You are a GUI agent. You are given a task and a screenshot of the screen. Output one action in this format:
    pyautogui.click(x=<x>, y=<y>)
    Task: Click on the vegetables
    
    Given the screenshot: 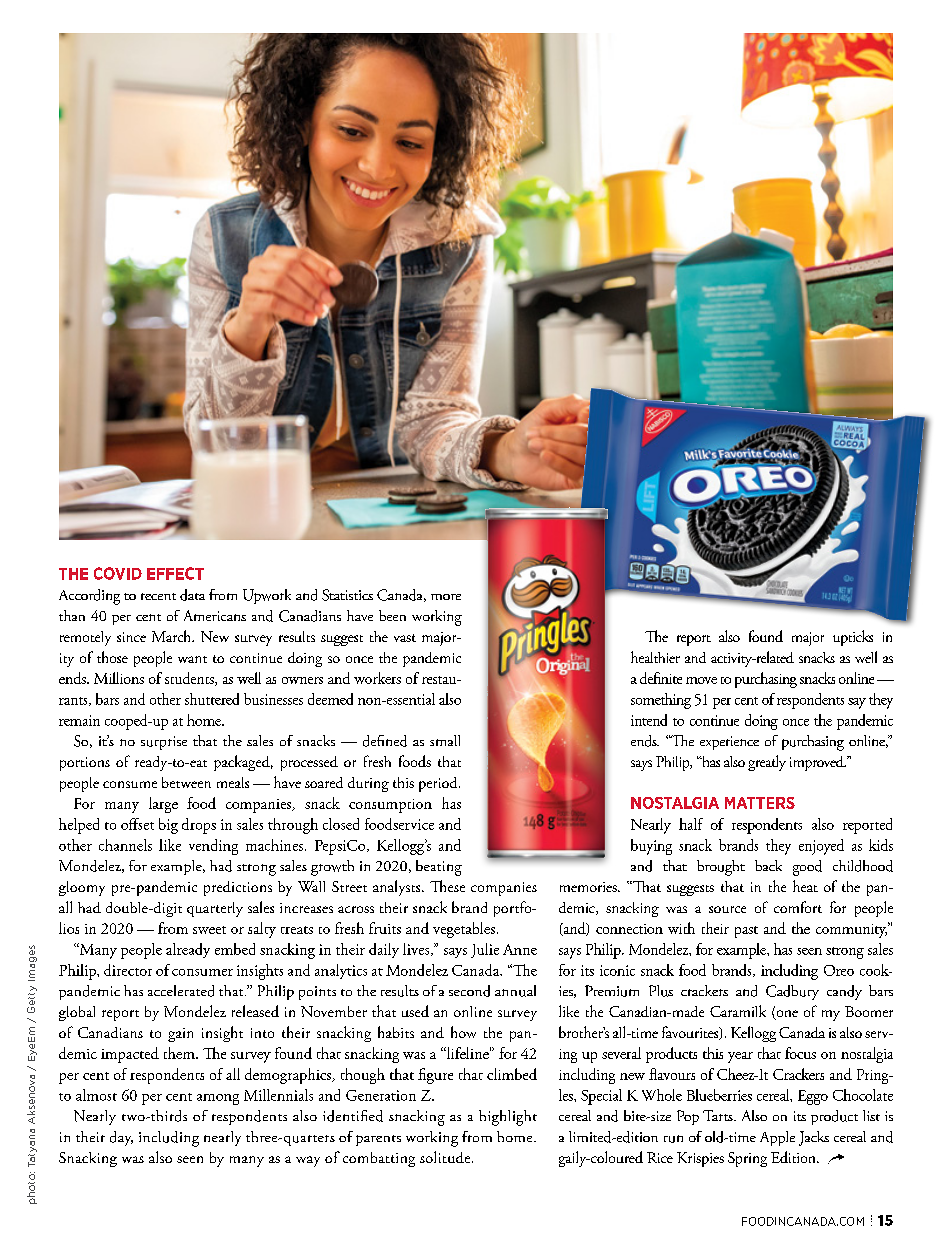 What is the action you would take?
    pyautogui.click(x=465, y=930)
